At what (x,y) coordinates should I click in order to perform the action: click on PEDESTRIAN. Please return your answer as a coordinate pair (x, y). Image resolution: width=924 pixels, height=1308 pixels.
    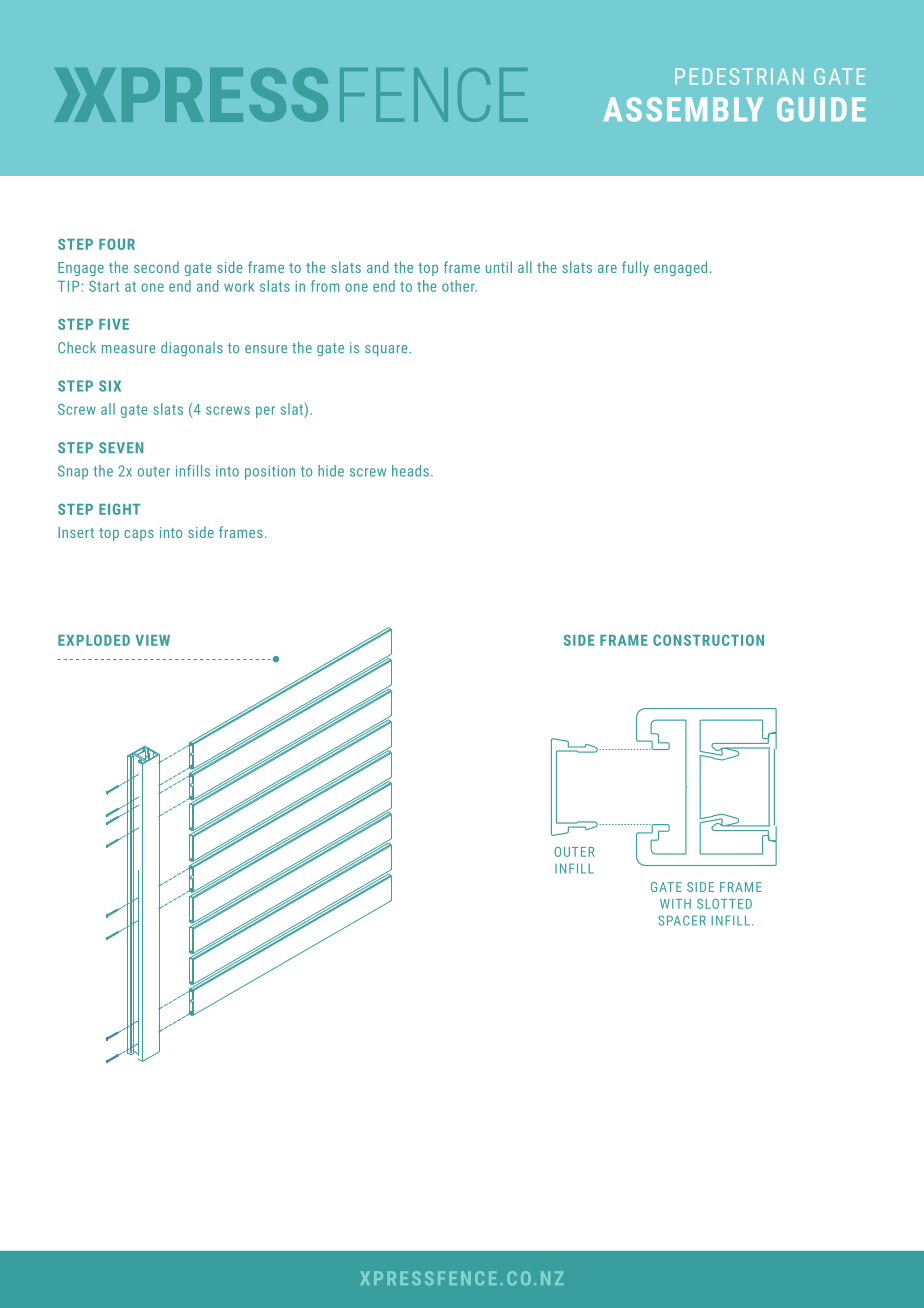
    Looking at the image, I should click on (739, 76).
